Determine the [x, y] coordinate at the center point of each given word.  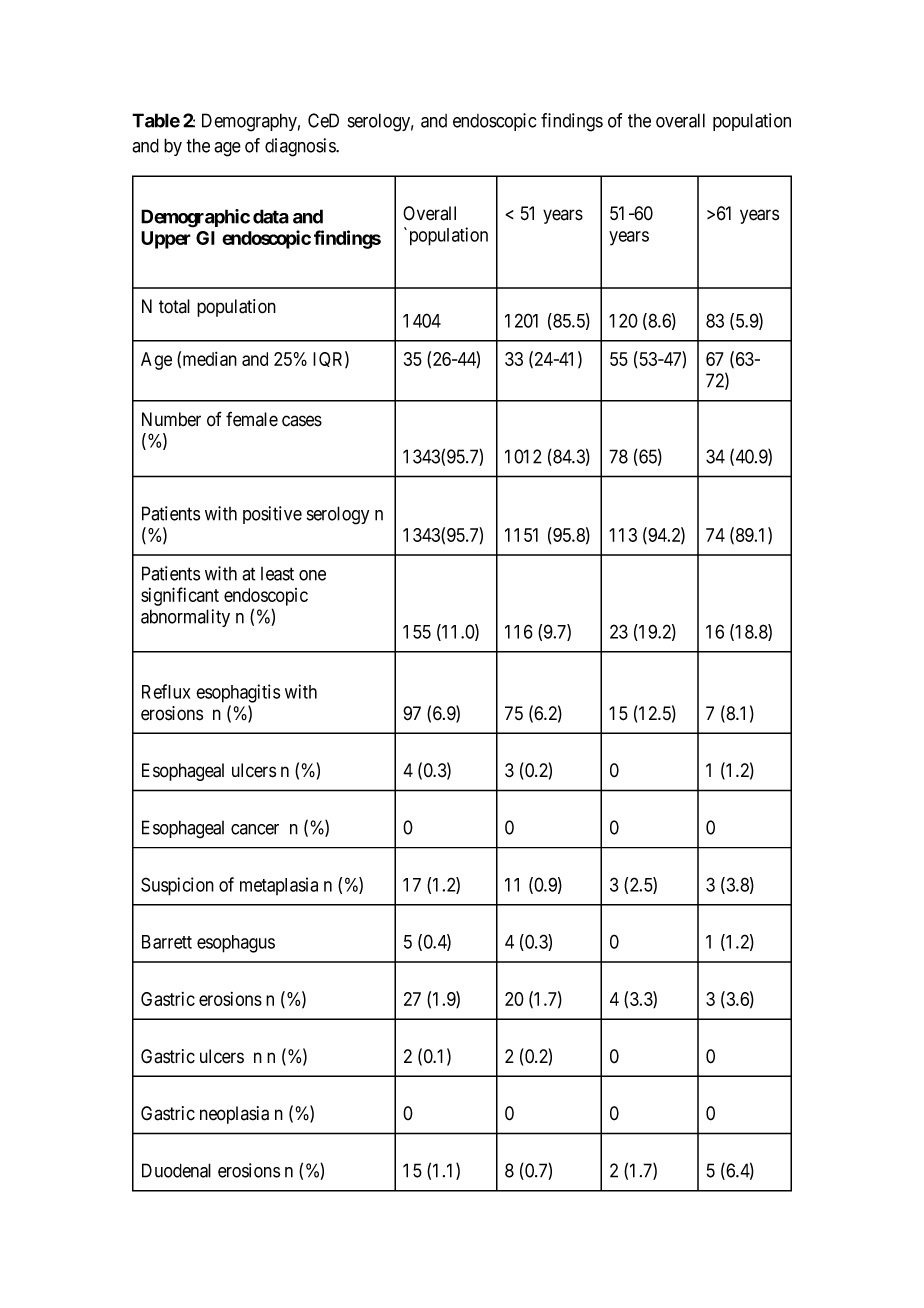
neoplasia [234, 1115]
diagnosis [301, 147]
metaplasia [279, 886]
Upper [166, 240]
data [271, 216]
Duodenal [176, 1170]
